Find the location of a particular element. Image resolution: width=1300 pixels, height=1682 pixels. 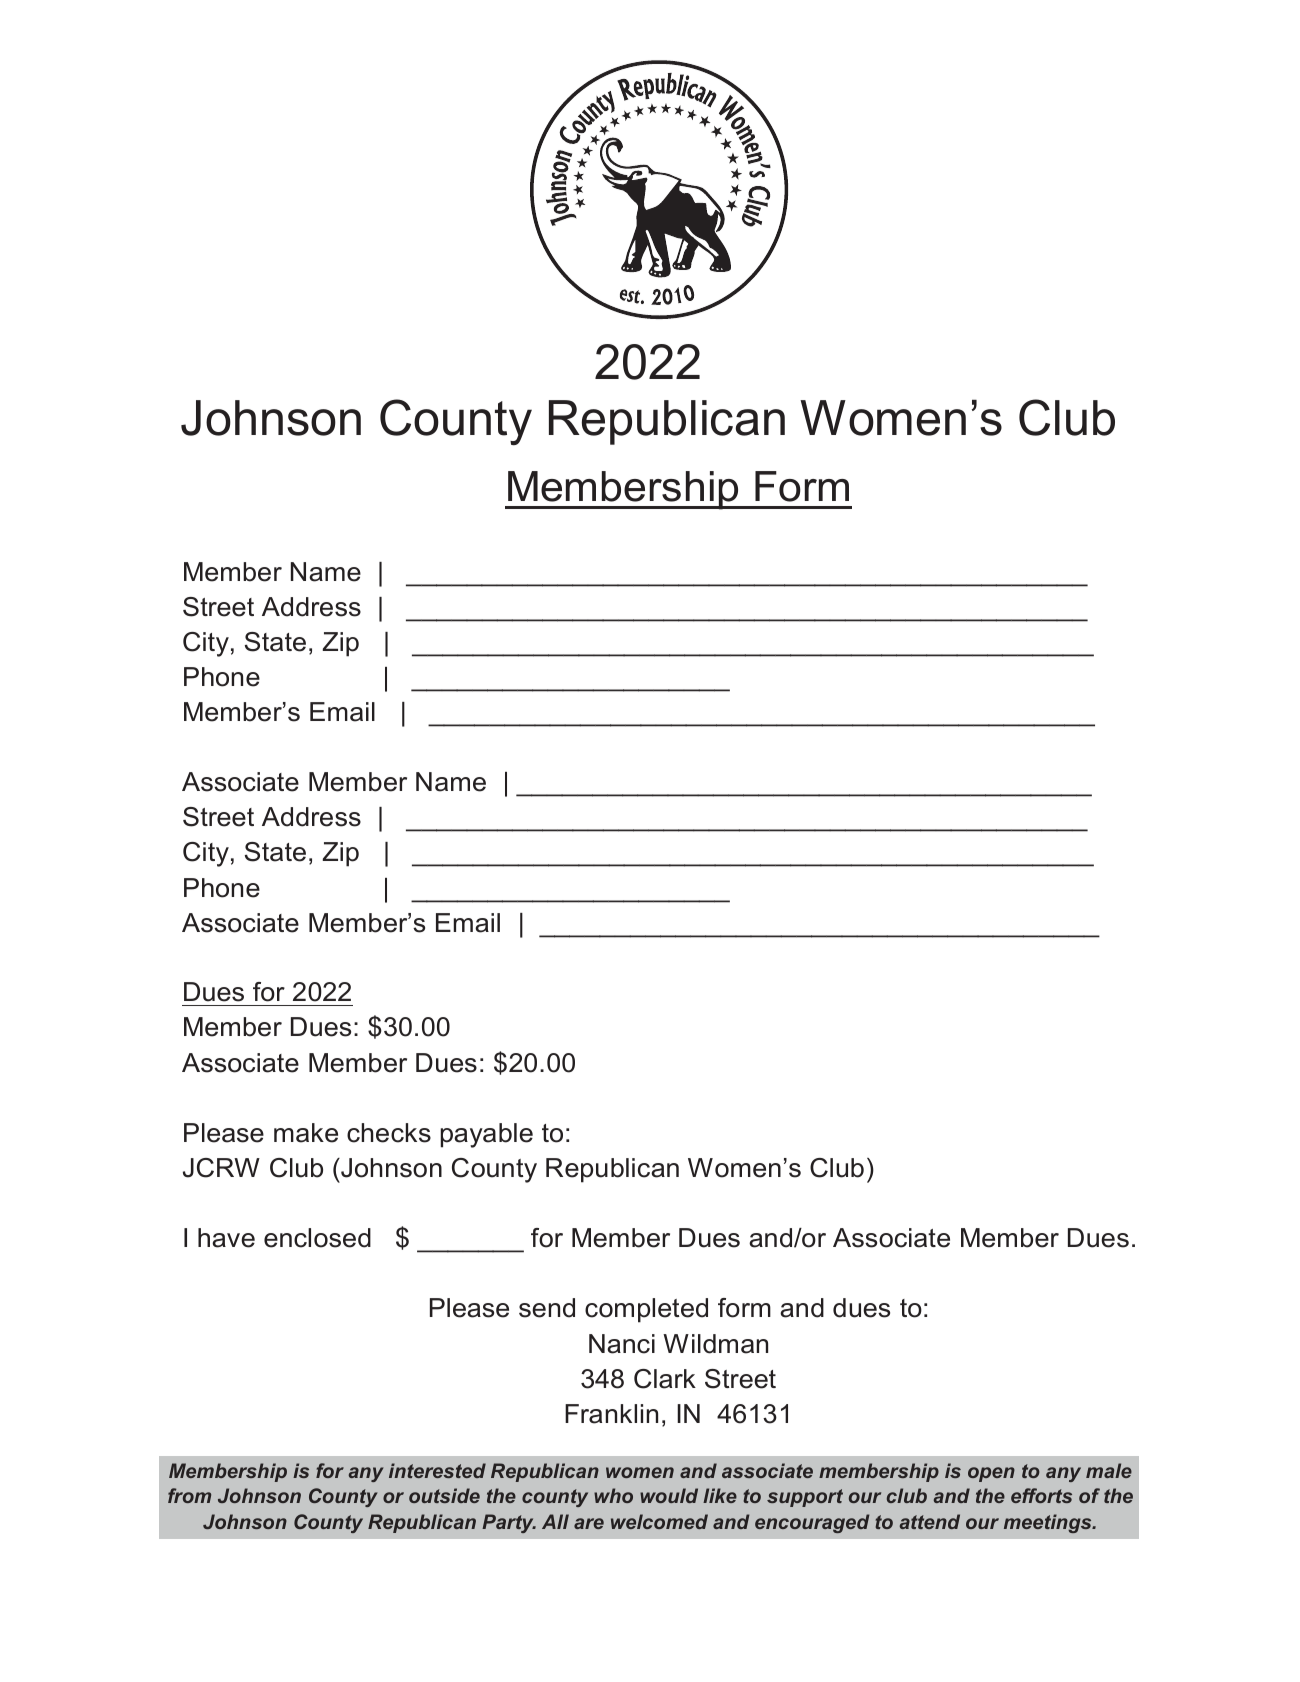

difference is located at coordinates (399, 716).
